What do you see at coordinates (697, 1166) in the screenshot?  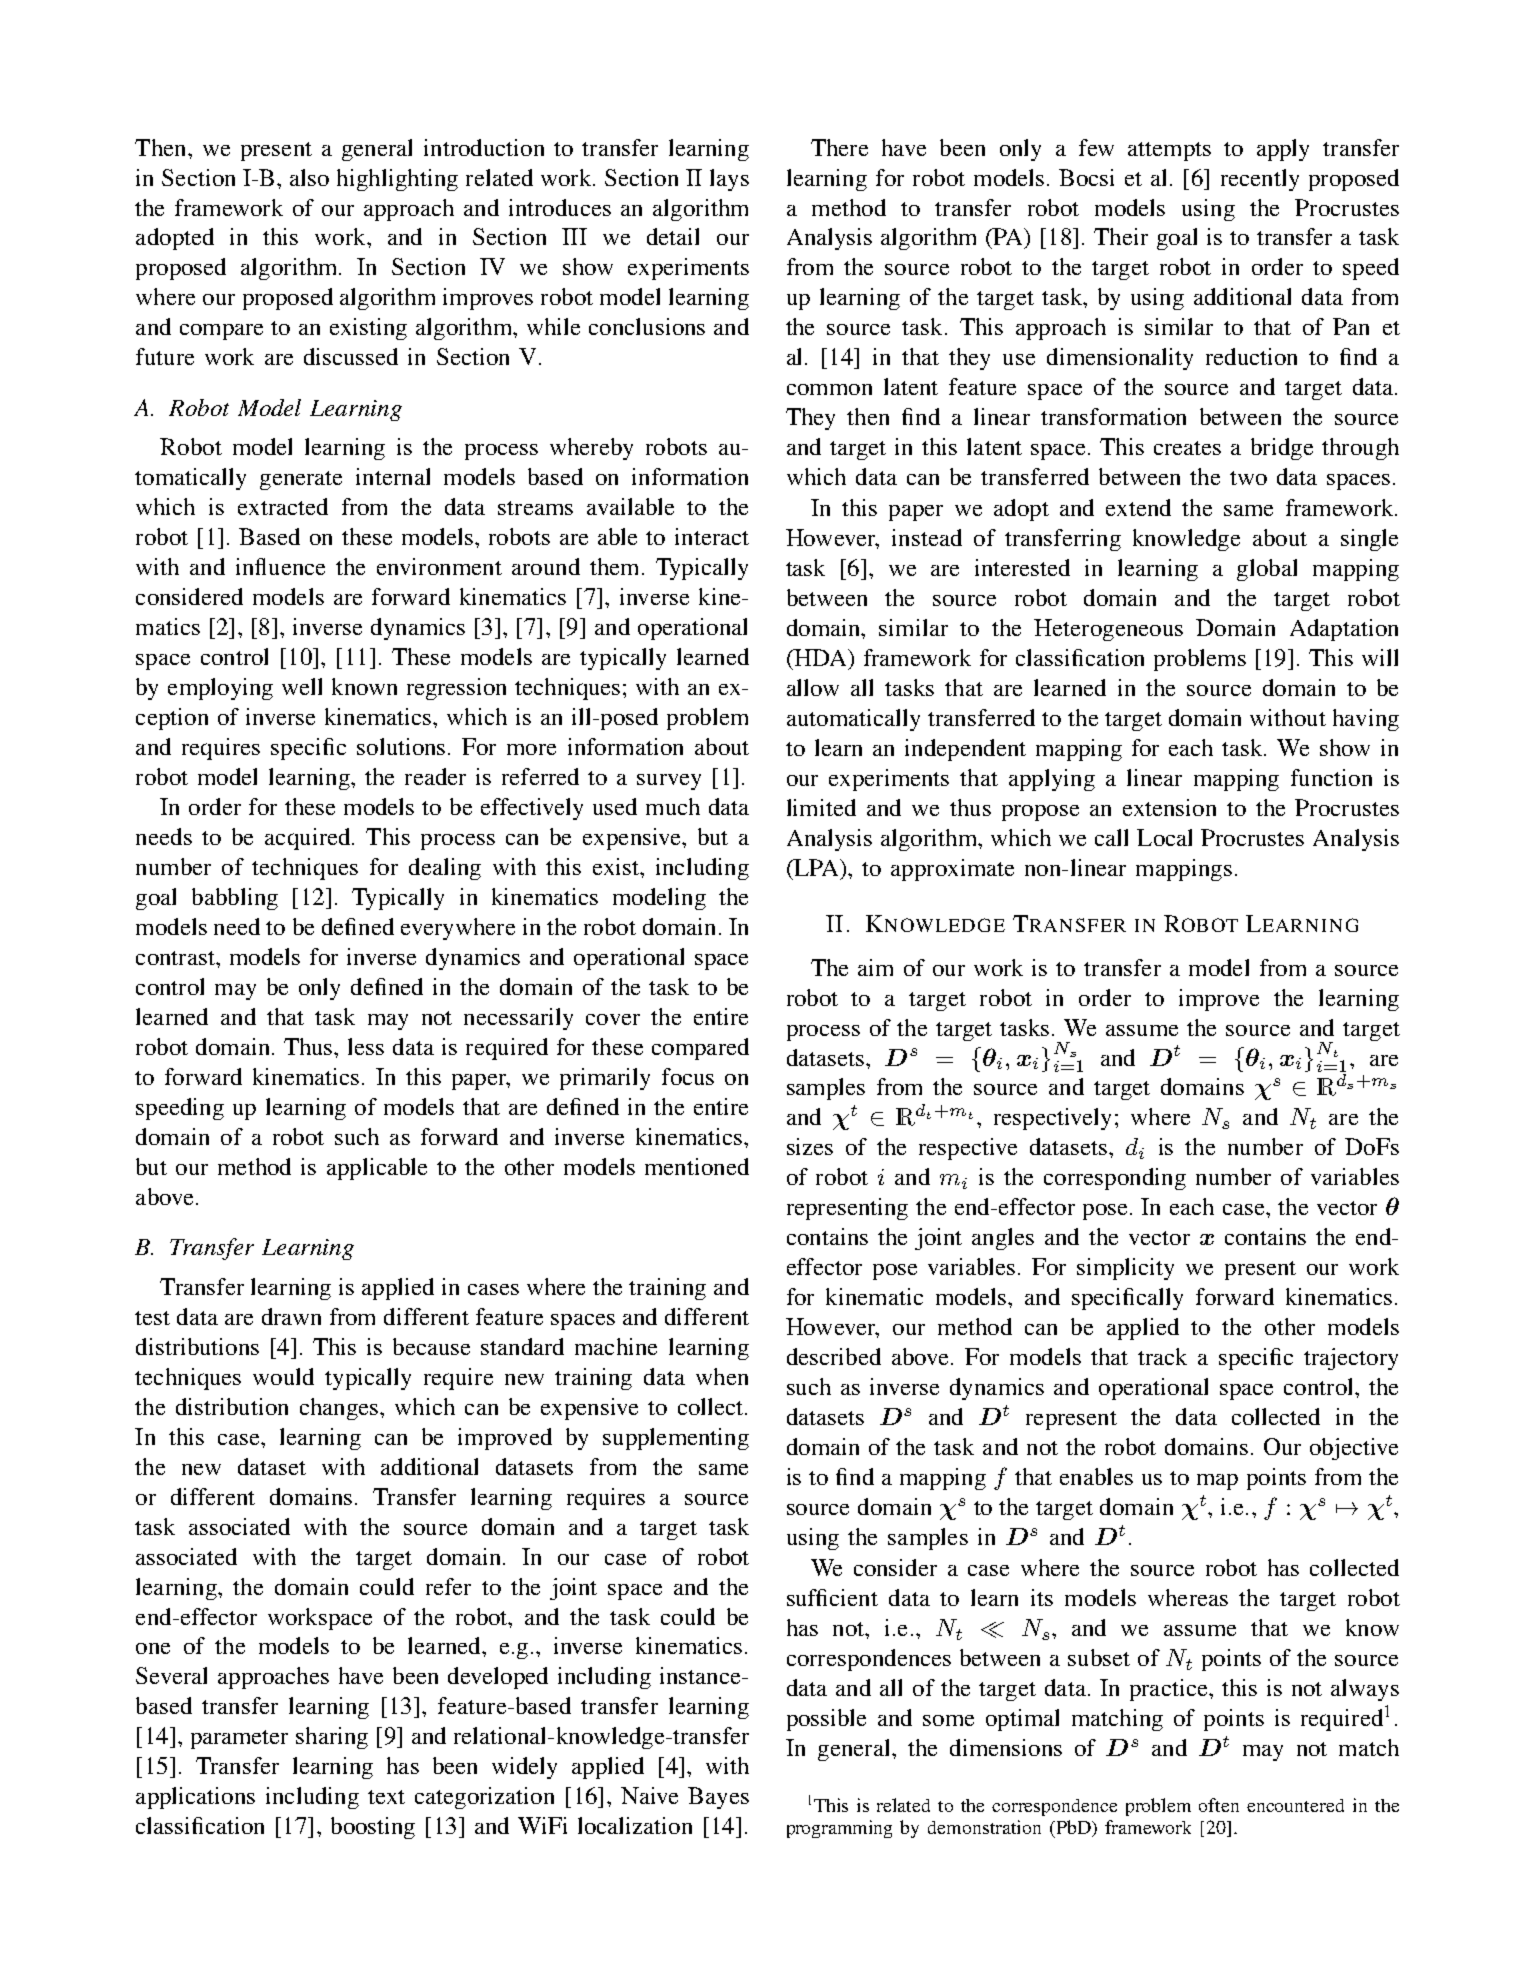 I see `mentioned` at bounding box center [697, 1166].
